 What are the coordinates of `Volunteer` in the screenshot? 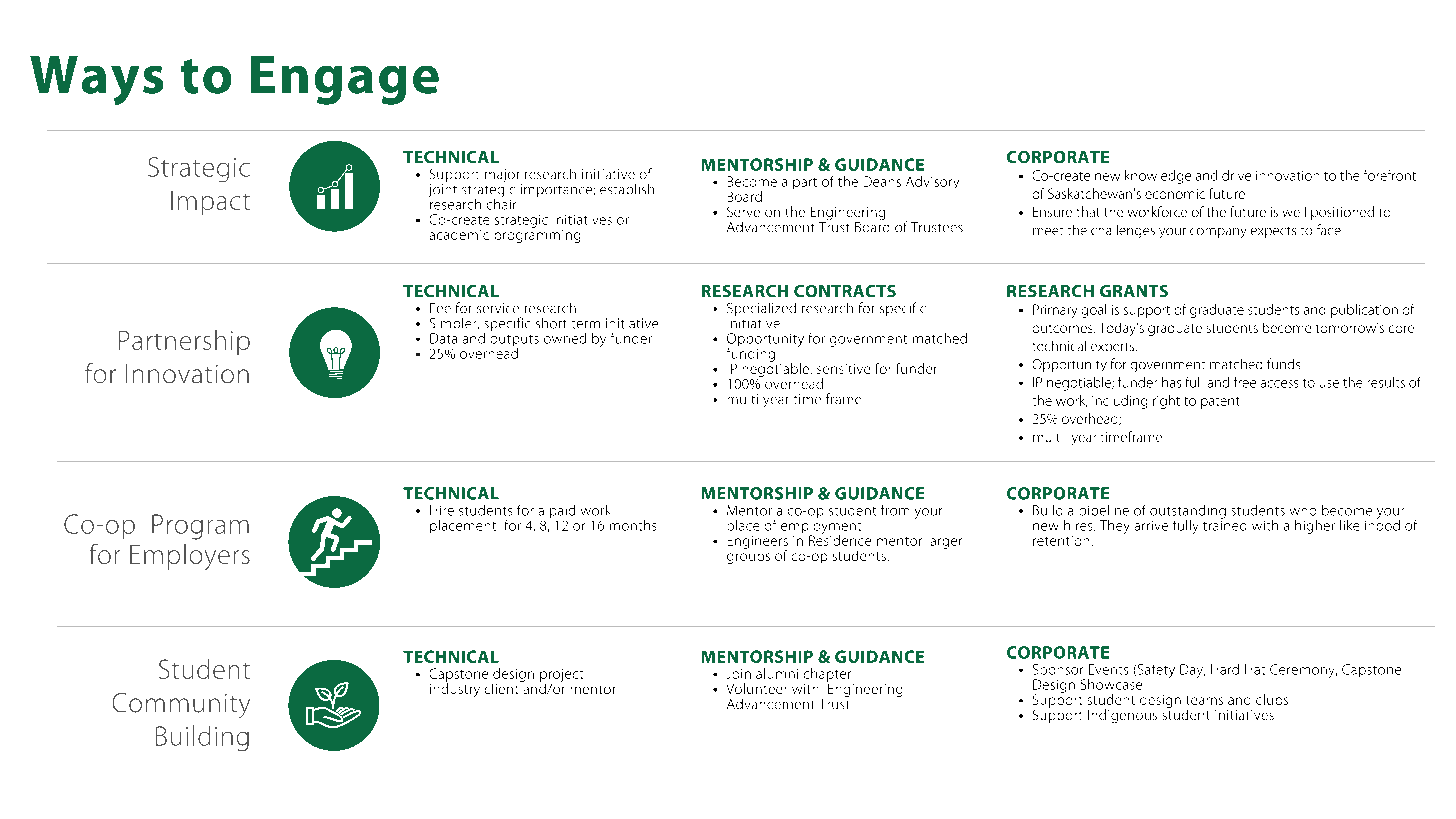 It's located at (756, 688).
